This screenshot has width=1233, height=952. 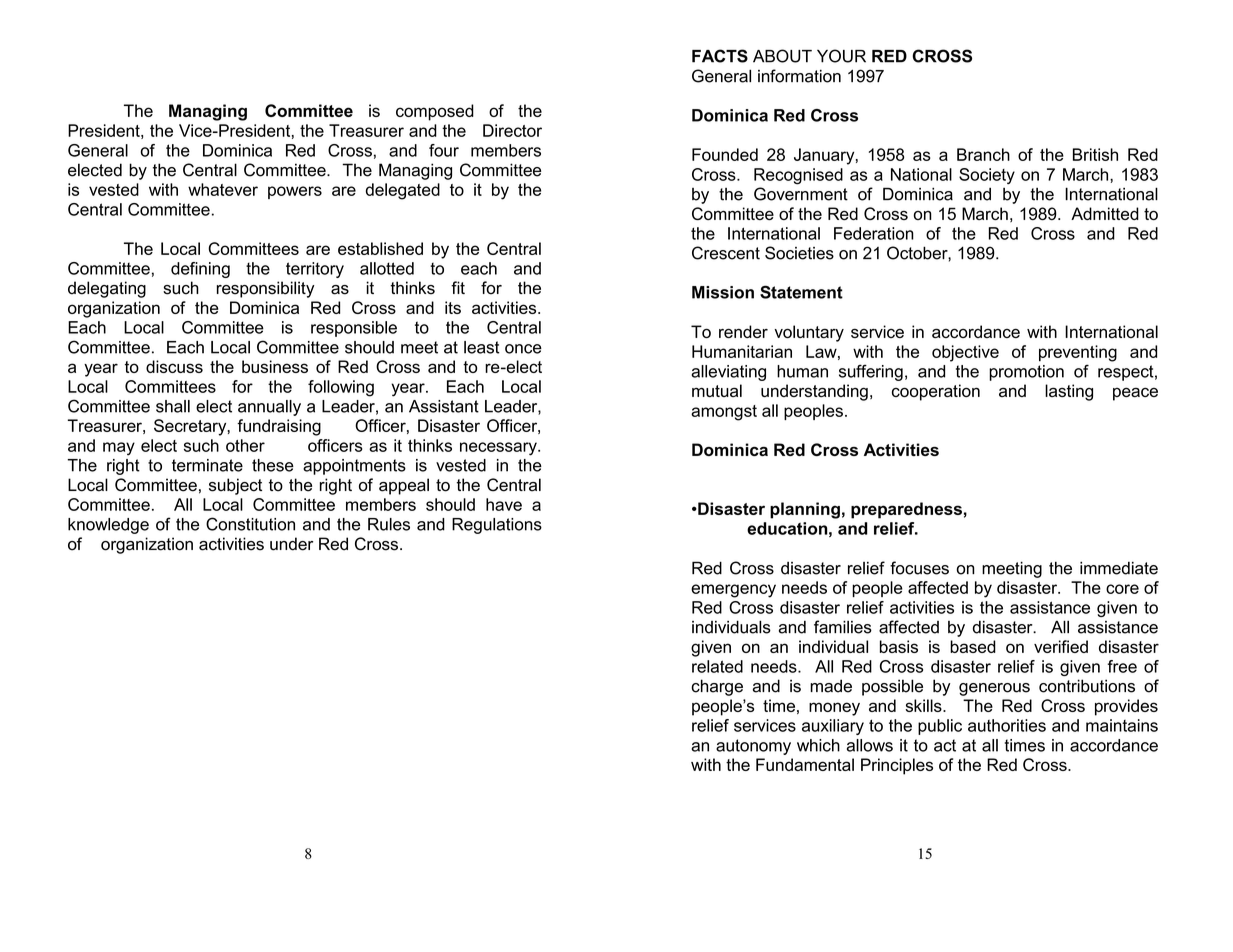 What do you see at coordinates (720, 56) in the screenshot?
I see `FACTS` at bounding box center [720, 56].
